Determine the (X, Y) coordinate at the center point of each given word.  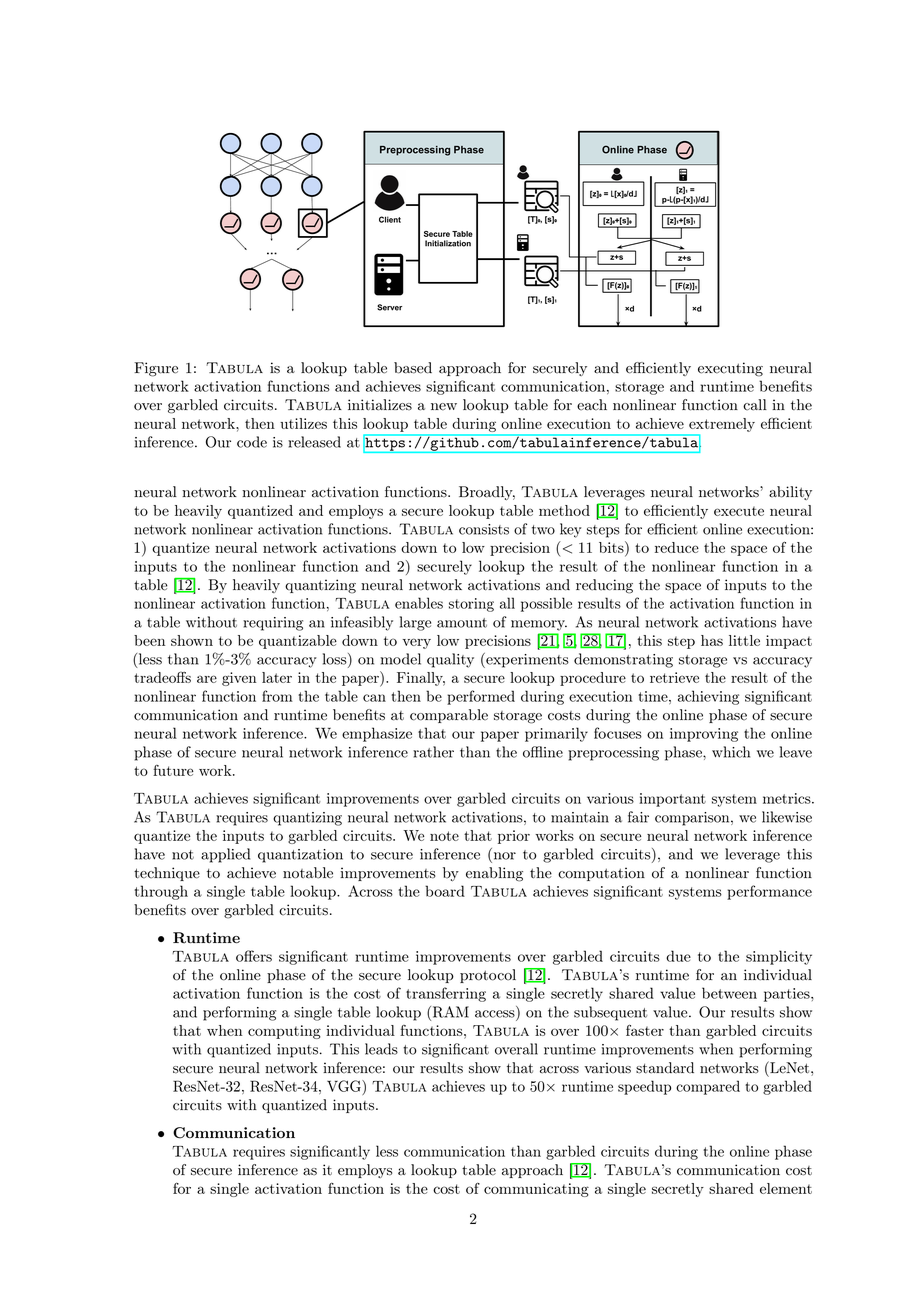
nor (503, 857)
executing (730, 369)
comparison (692, 819)
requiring (273, 624)
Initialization (448, 243)
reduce (677, 547)
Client (390, 219)
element (786, 1188)
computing (284, 1032)
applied (225, 855)
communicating (536, 1190)
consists (484, 529)
